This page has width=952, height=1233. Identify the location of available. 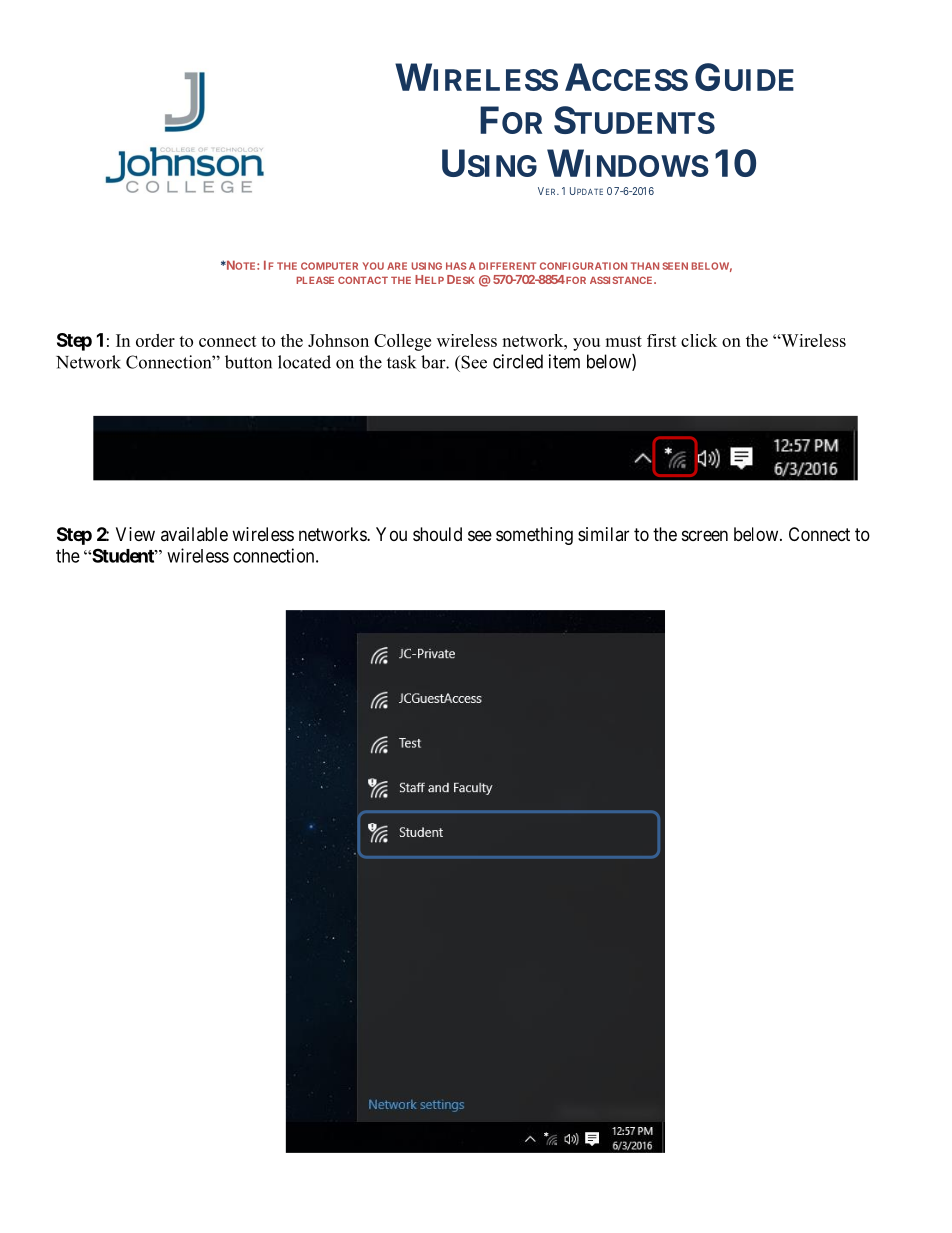
(194, 534).
